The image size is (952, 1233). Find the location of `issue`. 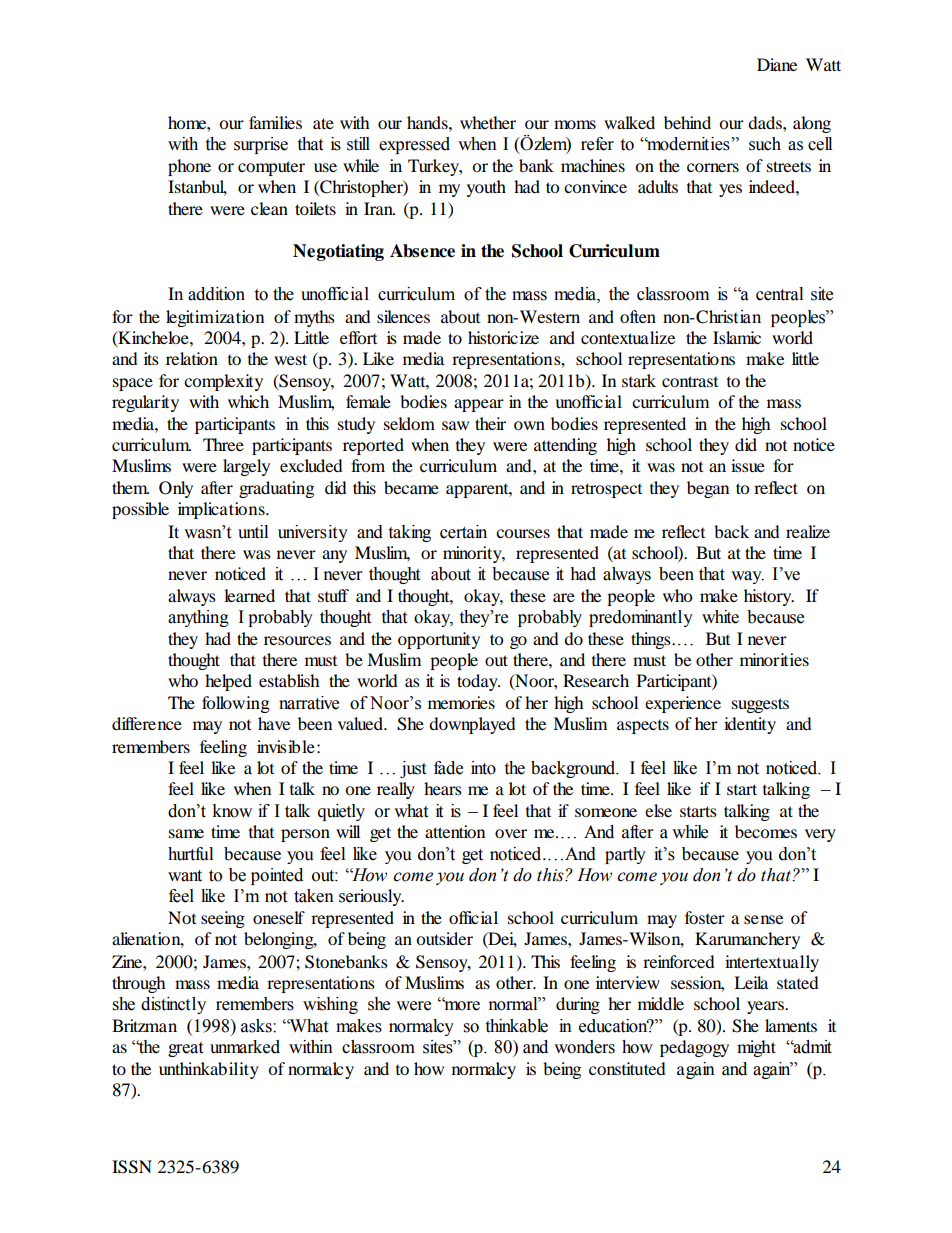

issue is located at coordinates (748, 465).
